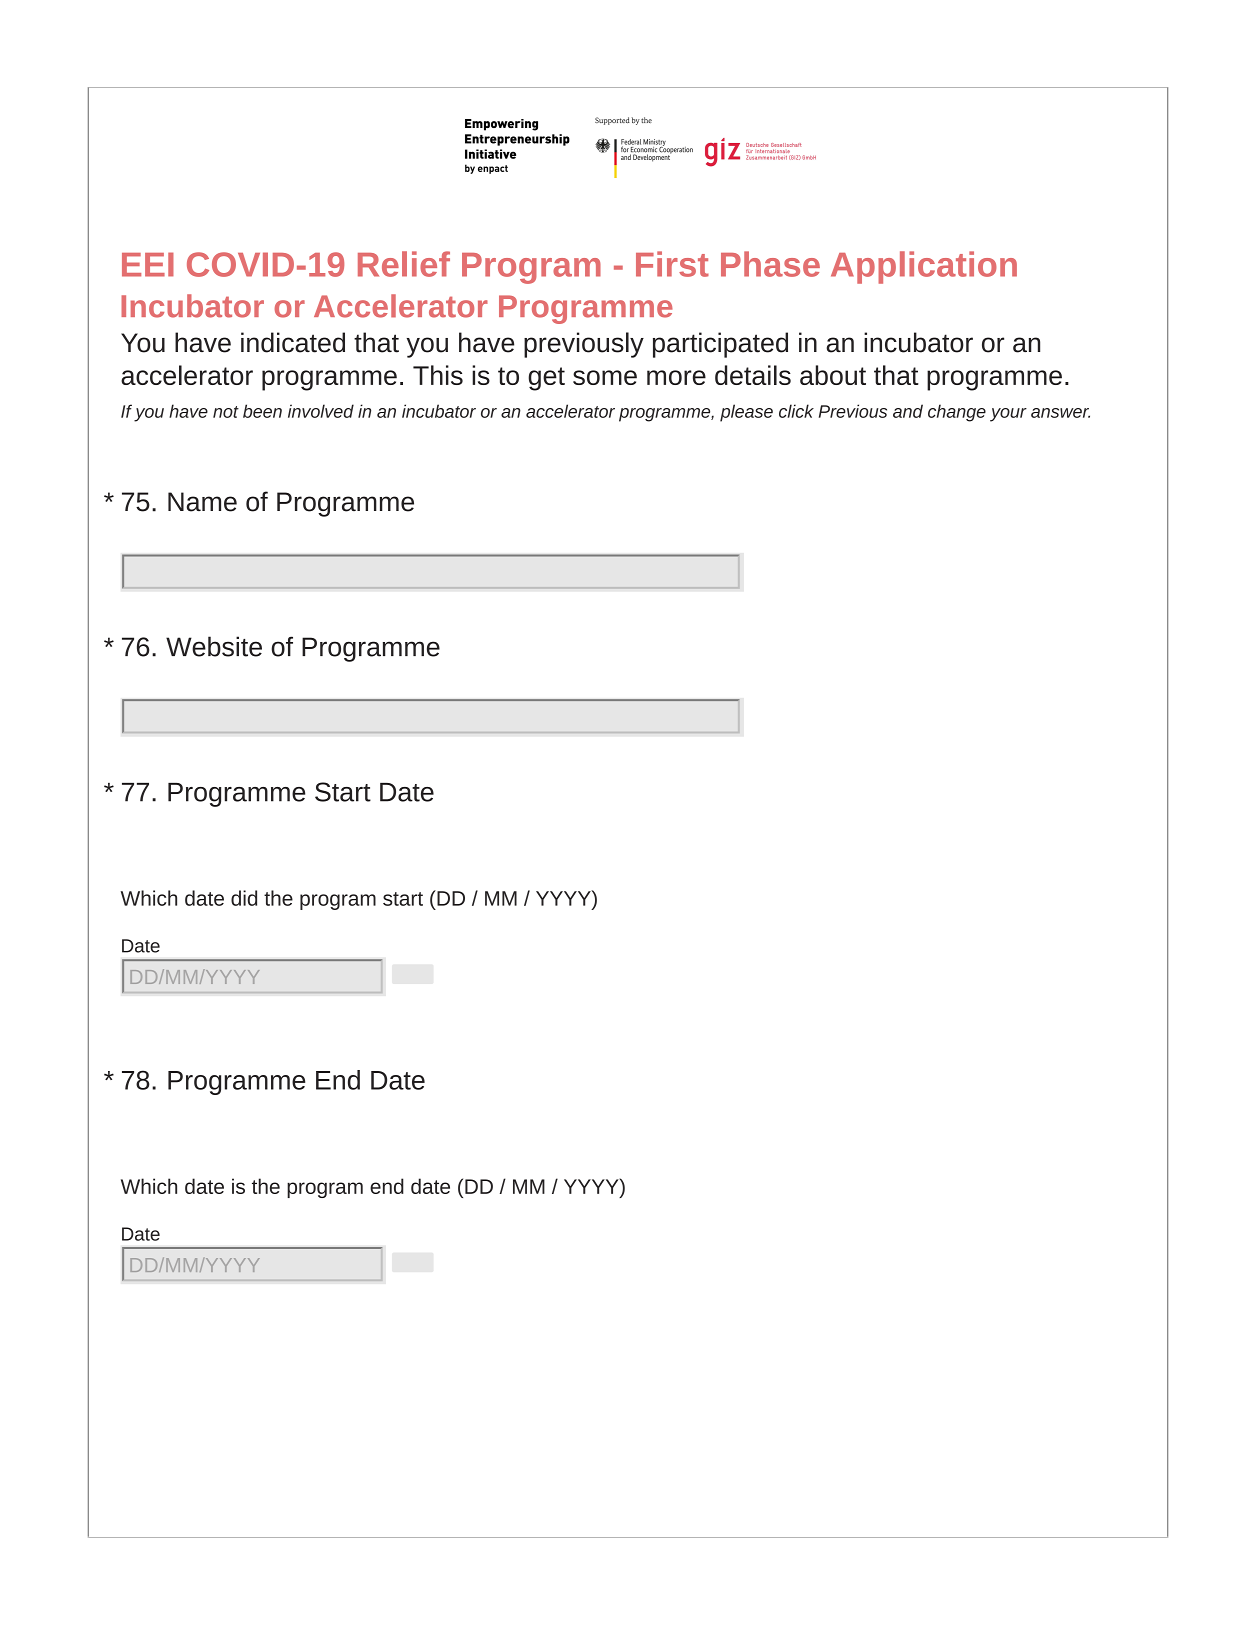  What do you see at coordinates (404, 264) in the document?
I see `Relief` at bounding box center [404, 264].
